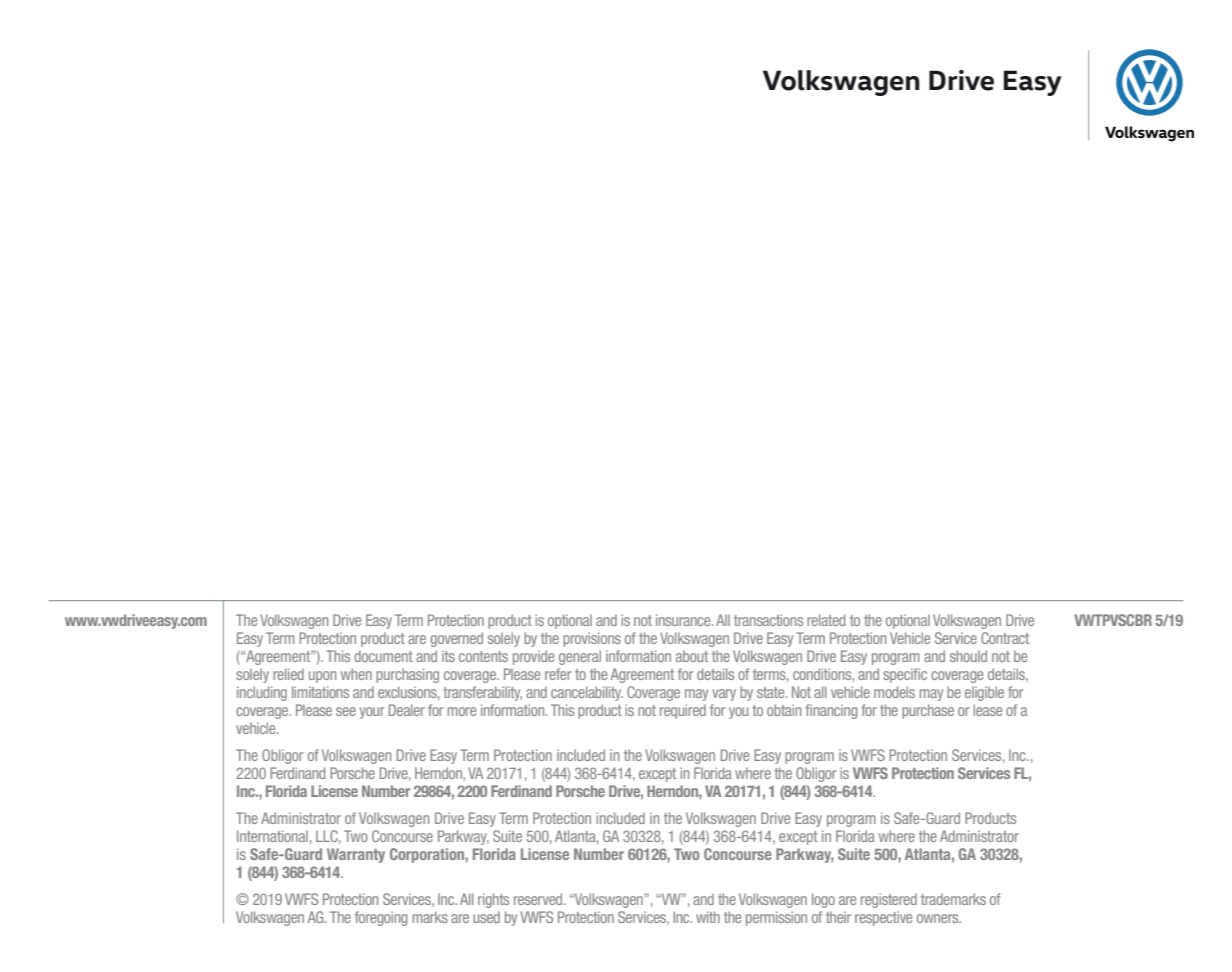  Describe the element at coordinates (381, 918) in the document. I see `foregoing` at that location.
